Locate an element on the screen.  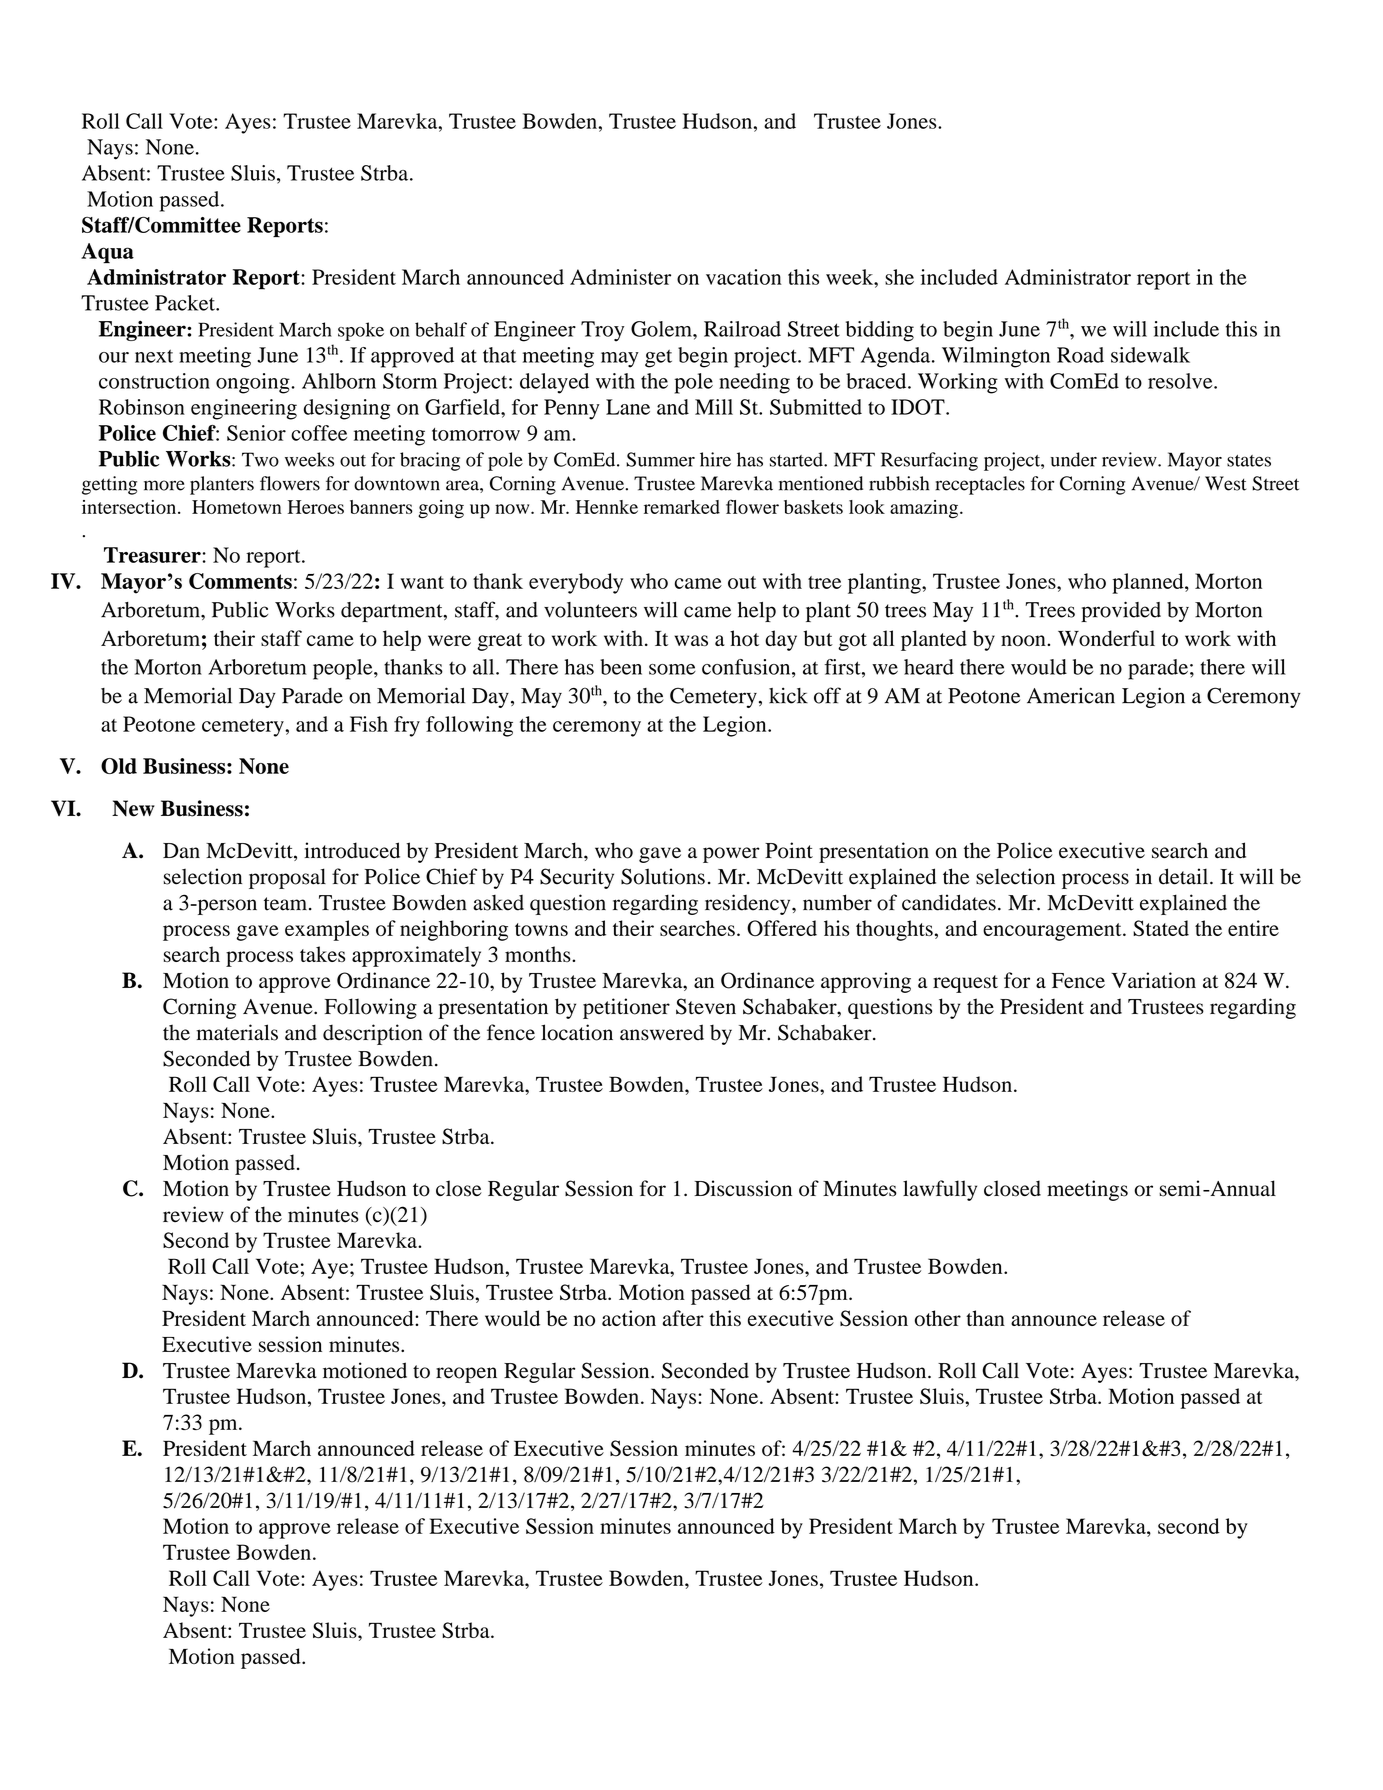
Steven is located at coordinates (706, 1006).
